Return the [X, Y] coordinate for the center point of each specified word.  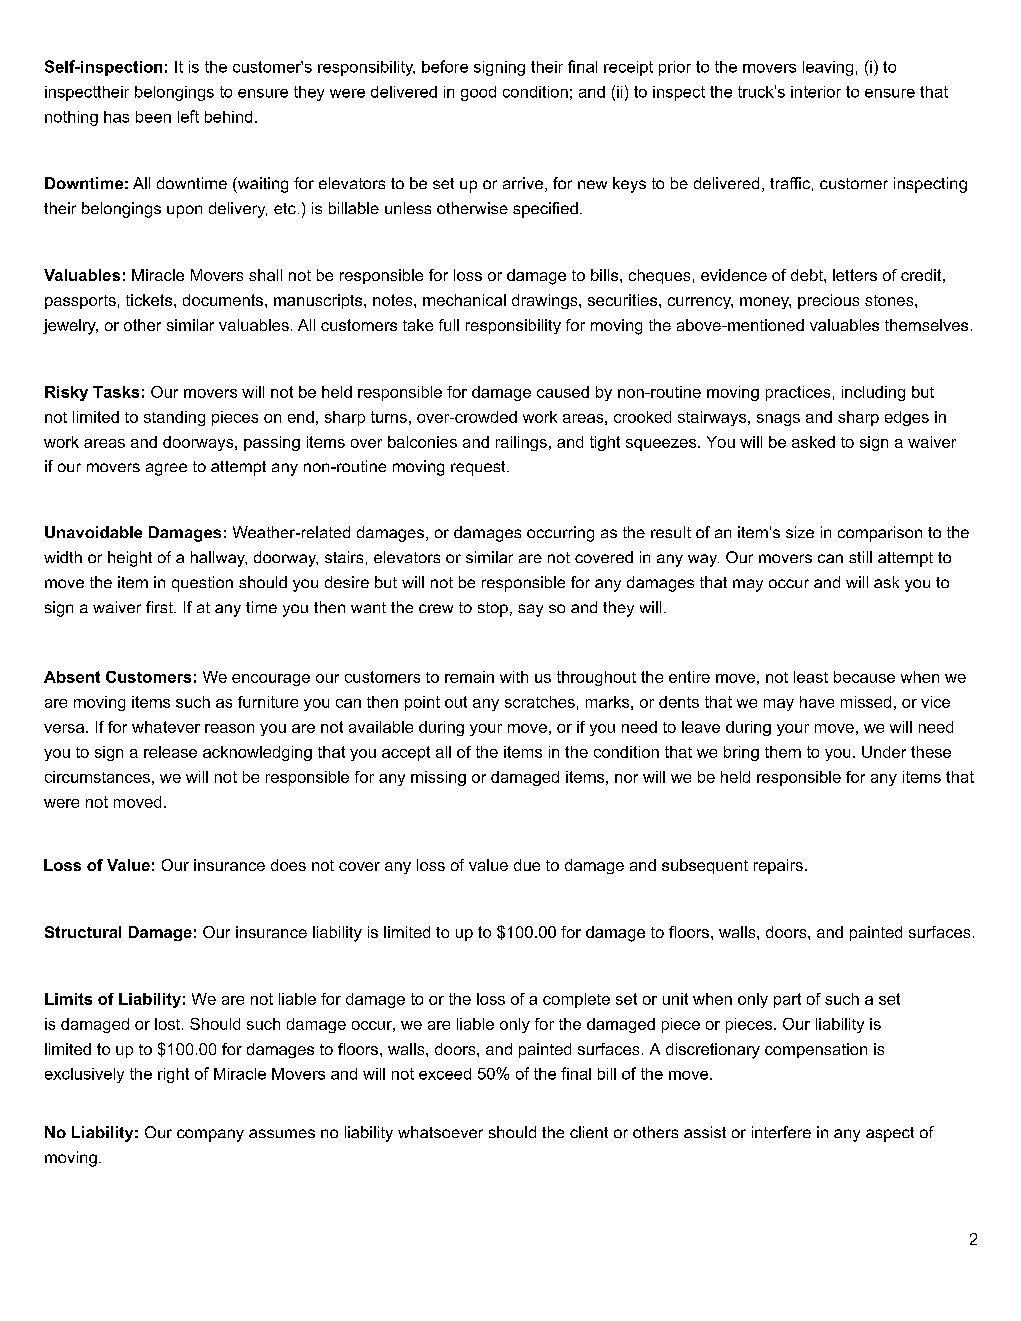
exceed [445, 1074]
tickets [150, 300]
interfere [781, 1132]
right [173, 1075]
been [153, 117]
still [860, 557]
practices [798, 393]
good [478, 93]
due [527, 865]
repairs [778, 866]
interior [816, 92]
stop [493, 609]
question [202, 584]
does [288, 865]
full [449, 325]
